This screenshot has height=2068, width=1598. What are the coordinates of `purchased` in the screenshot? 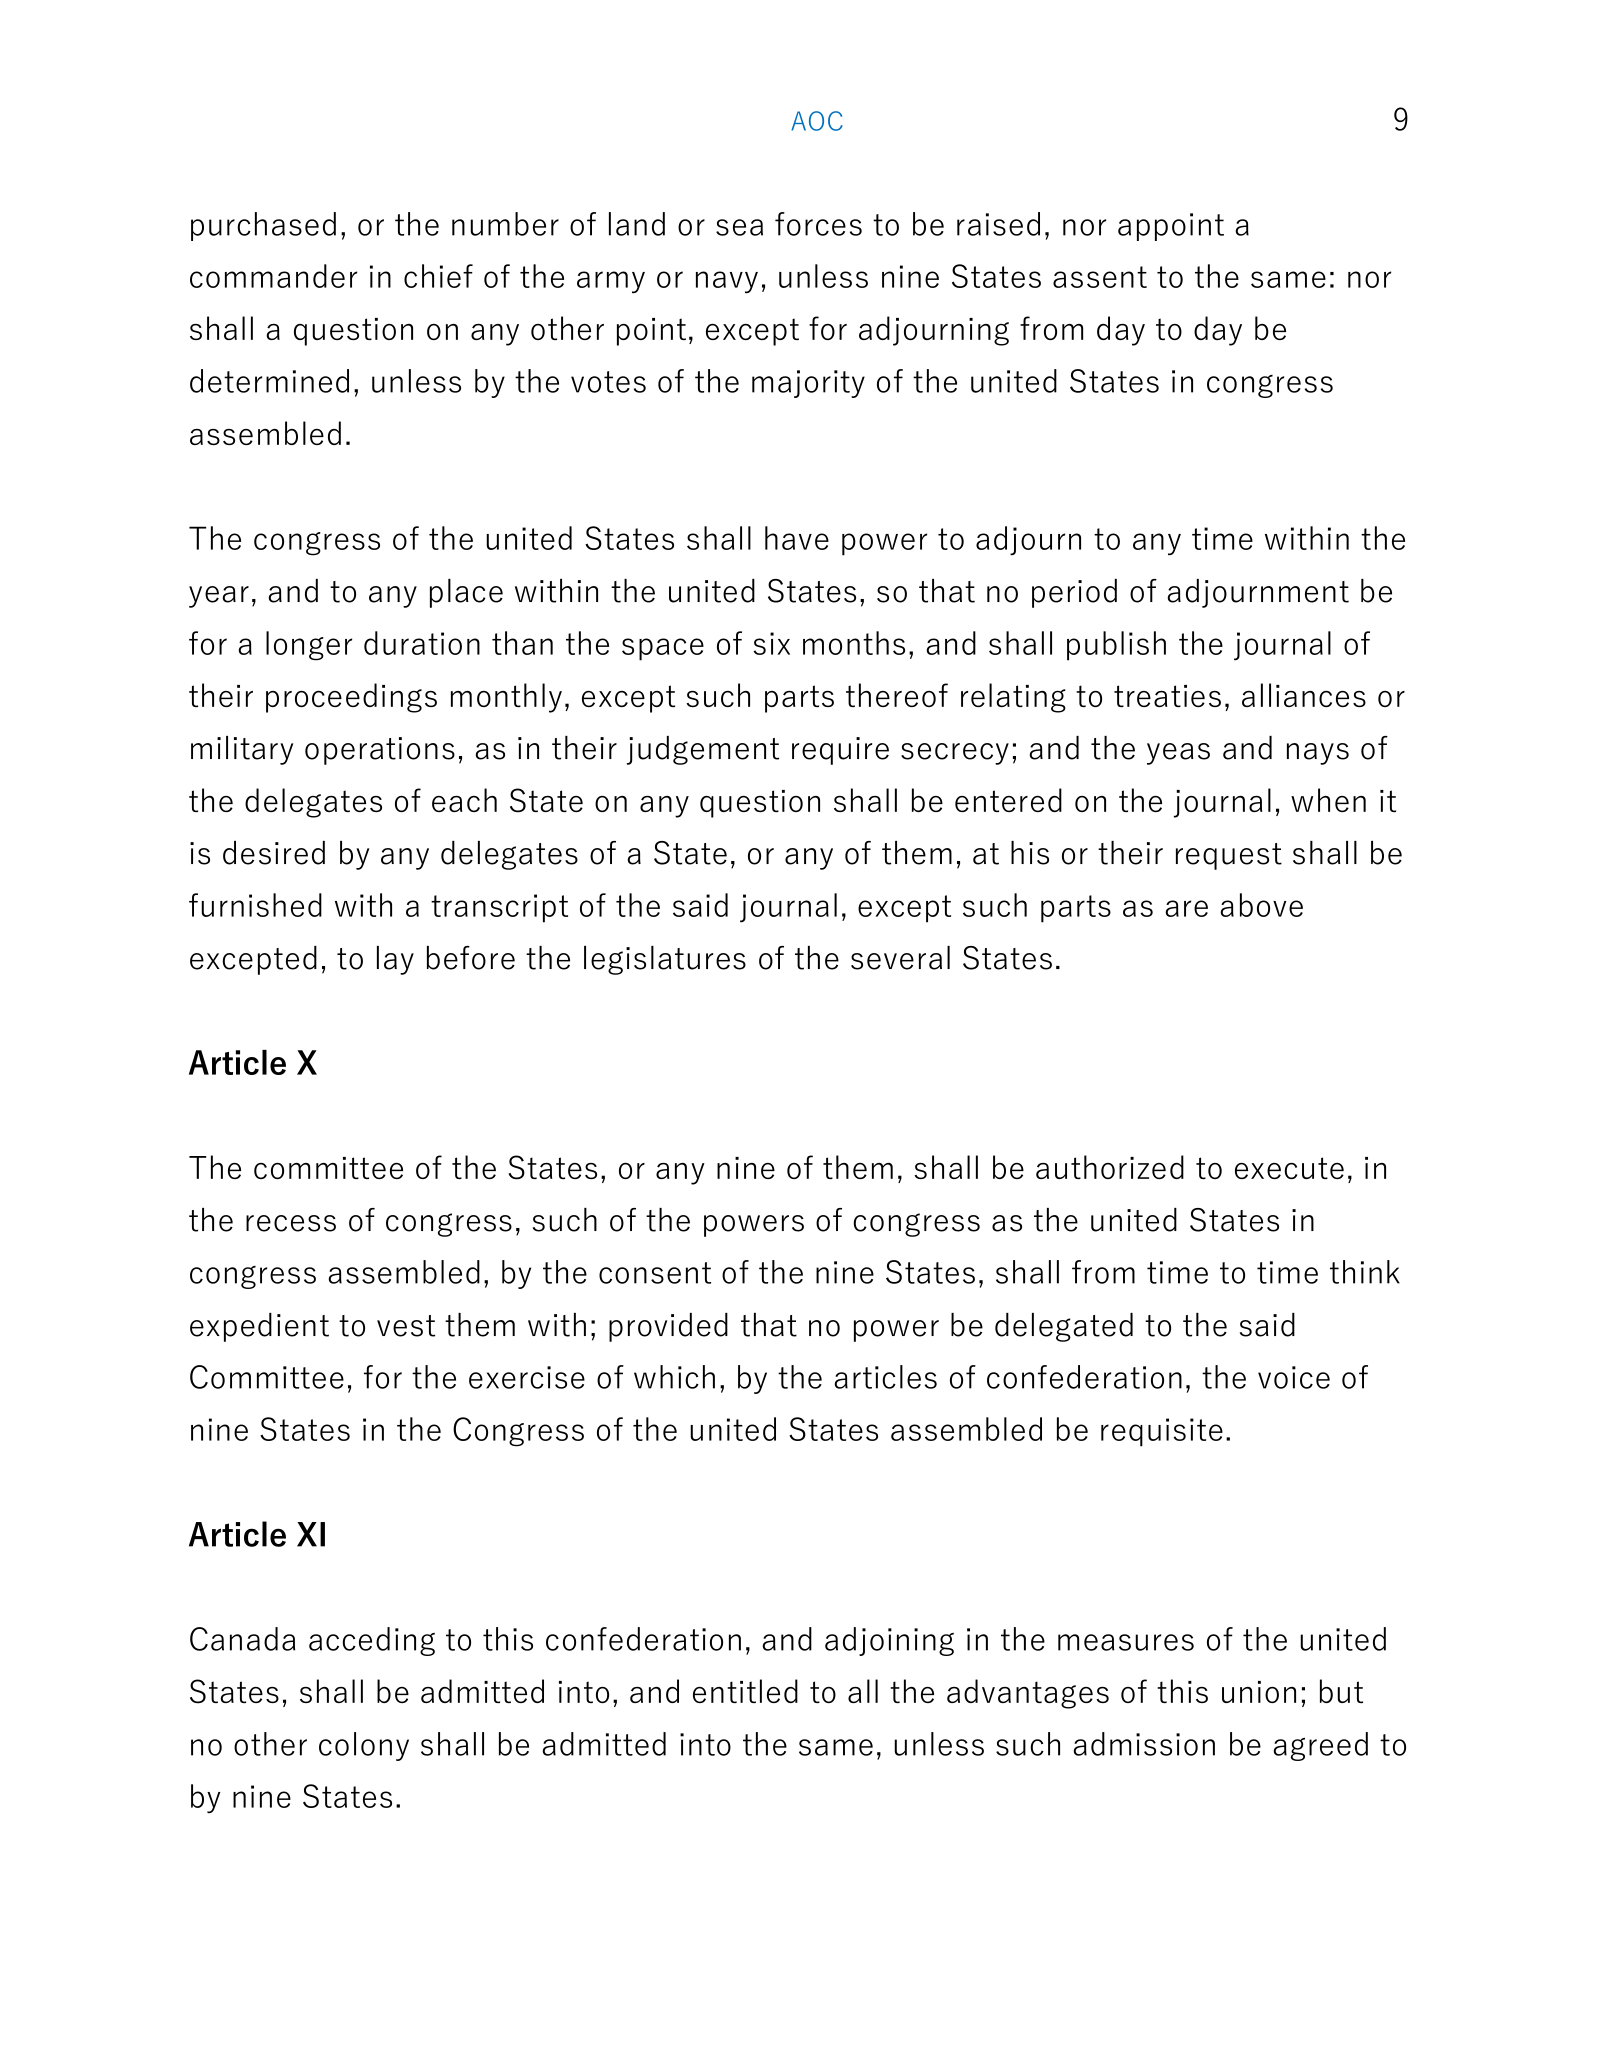 It's located at (263, 226).
